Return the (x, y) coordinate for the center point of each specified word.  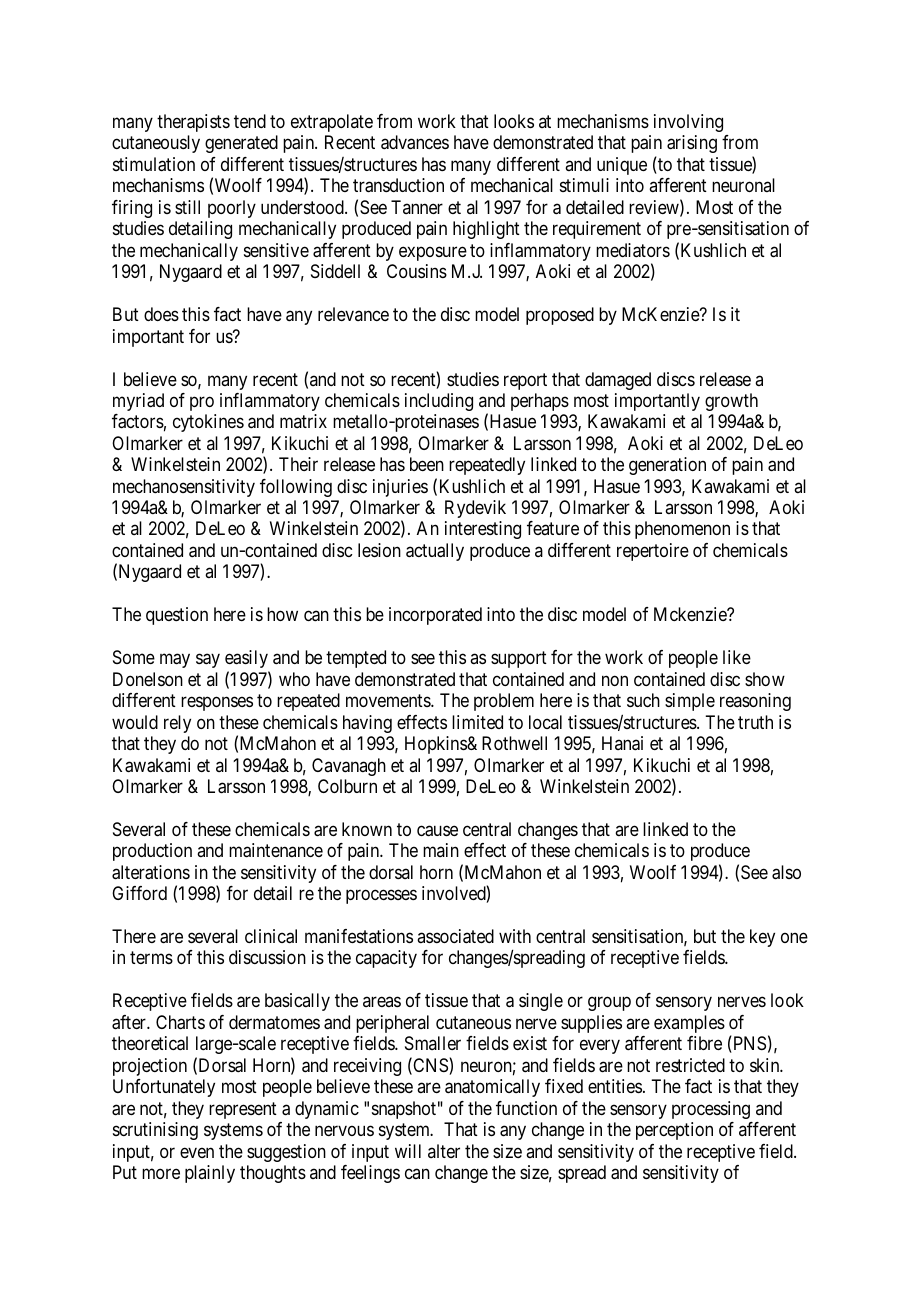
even (197, 1152)
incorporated (435, 616)
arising (692, 144)
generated (241, 144)
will (408, 1151)
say (208, 661)
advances (415, 142)
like (737, 657)
